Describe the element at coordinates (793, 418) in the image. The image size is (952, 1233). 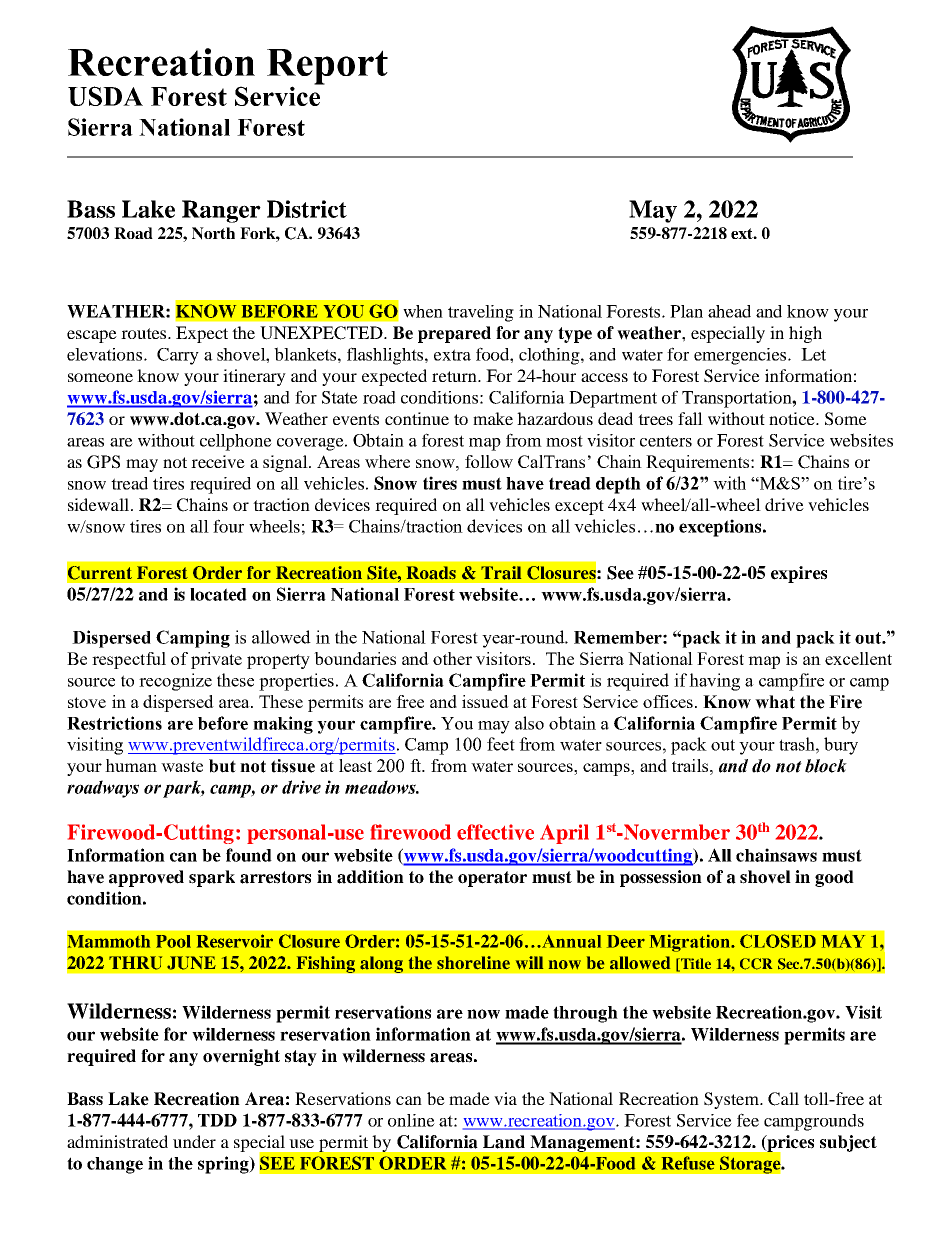
I see `notice` at that location.
